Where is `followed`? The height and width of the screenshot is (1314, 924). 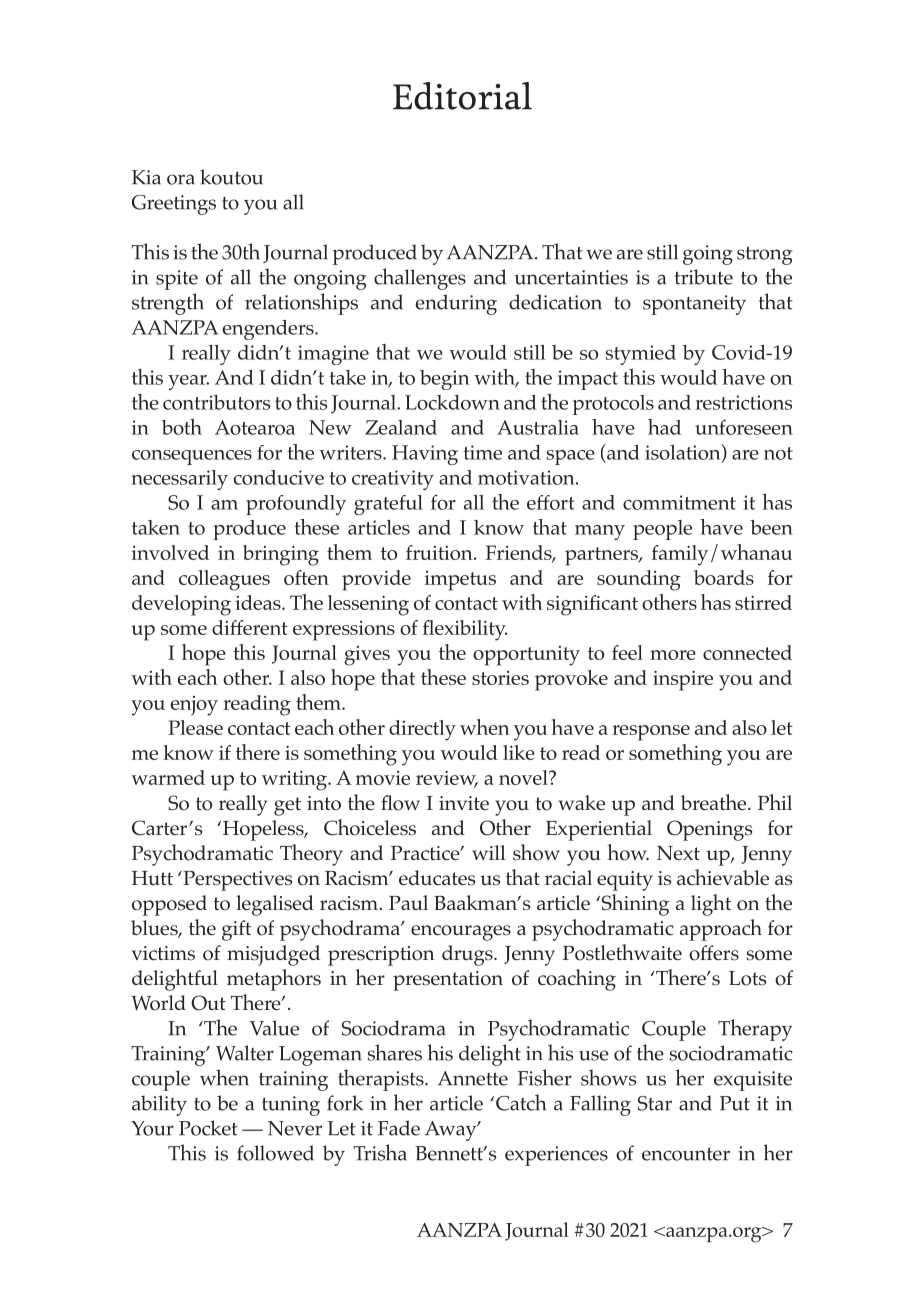 followed is located at coordinates (275, 1153).
